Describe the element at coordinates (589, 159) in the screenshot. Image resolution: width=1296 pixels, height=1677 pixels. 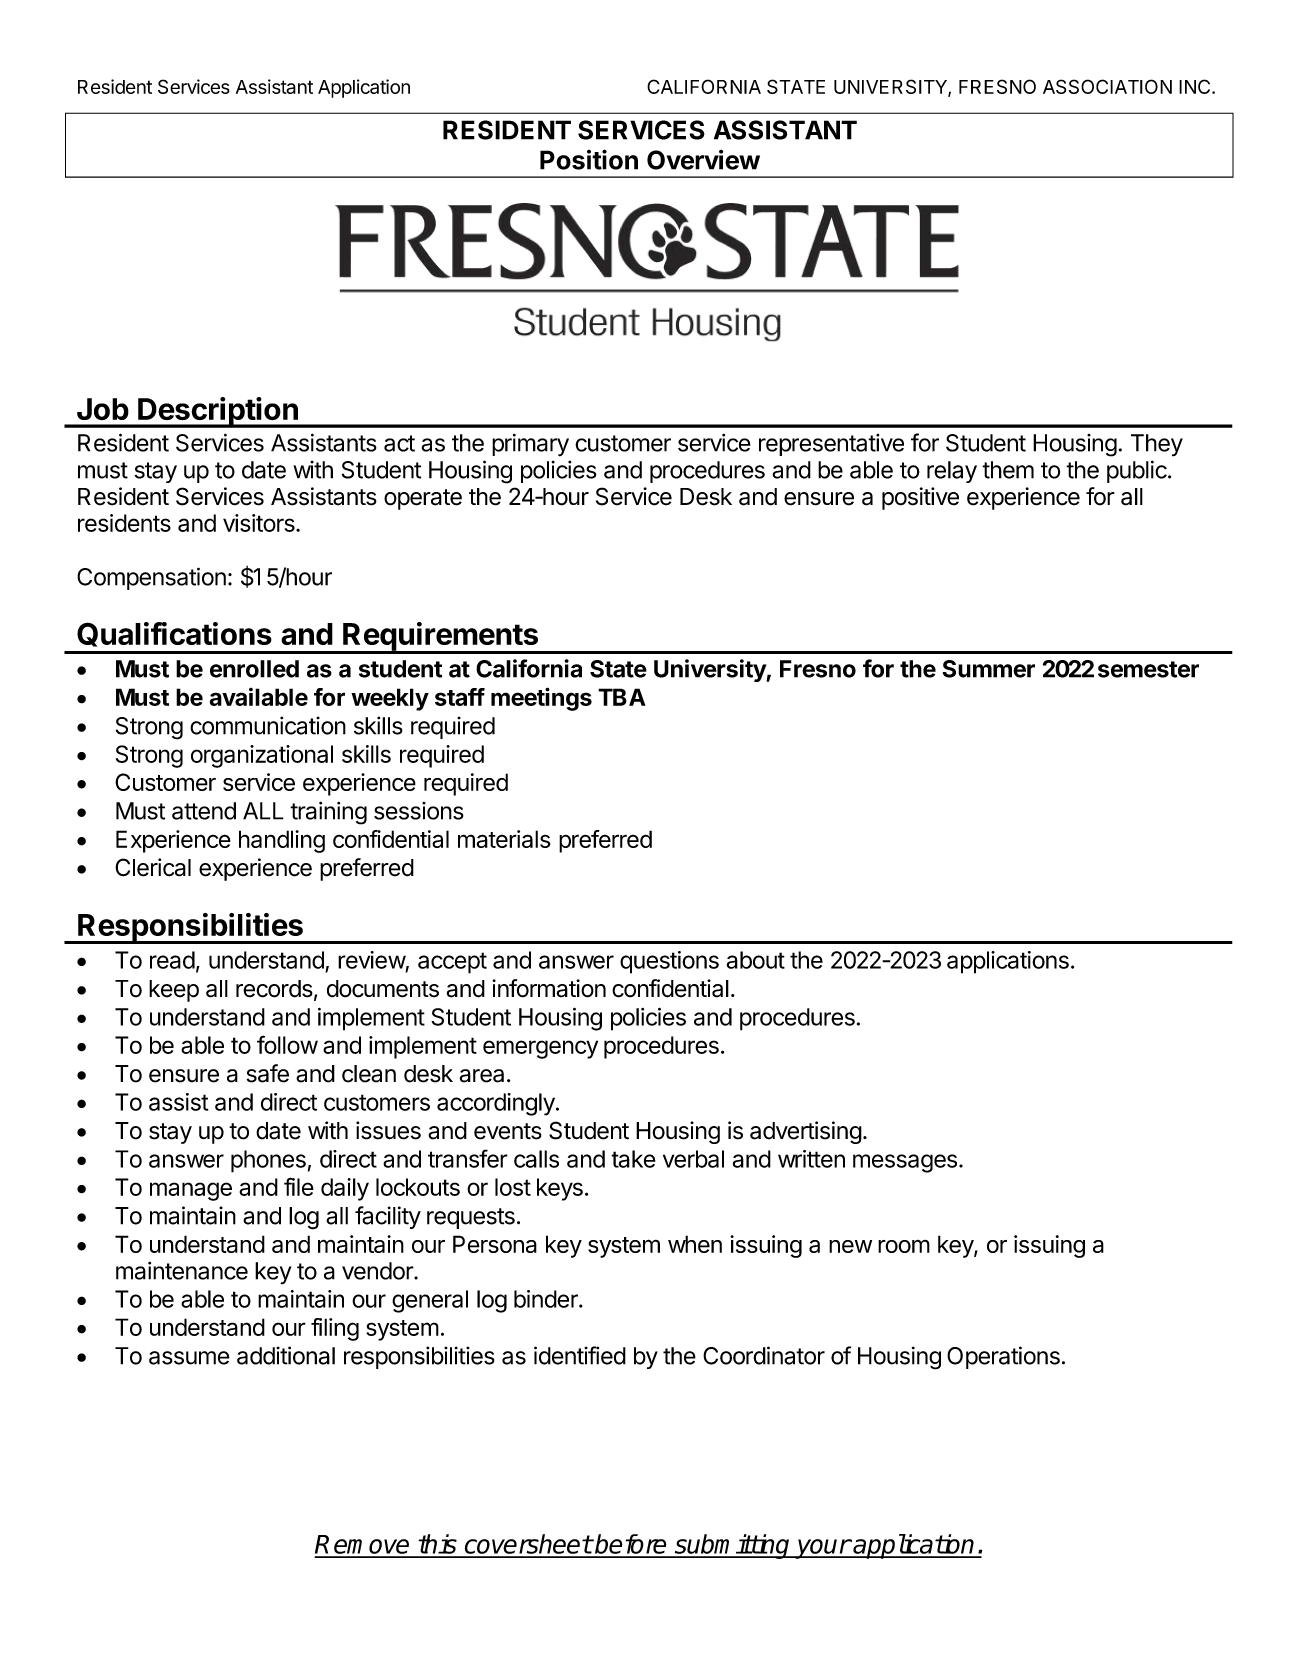
I see `Position` at that location.
